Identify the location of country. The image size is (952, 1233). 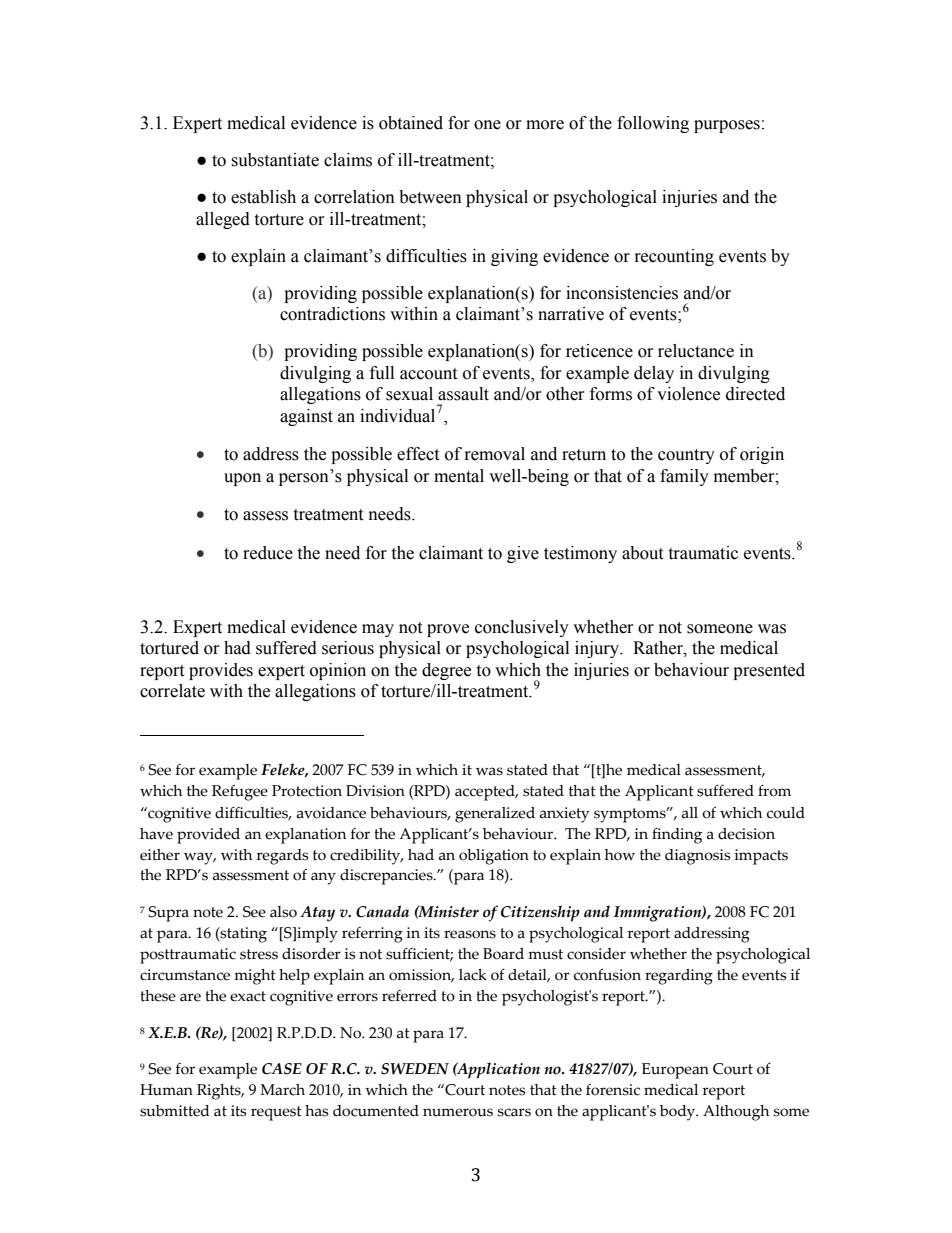
(686, 456).
